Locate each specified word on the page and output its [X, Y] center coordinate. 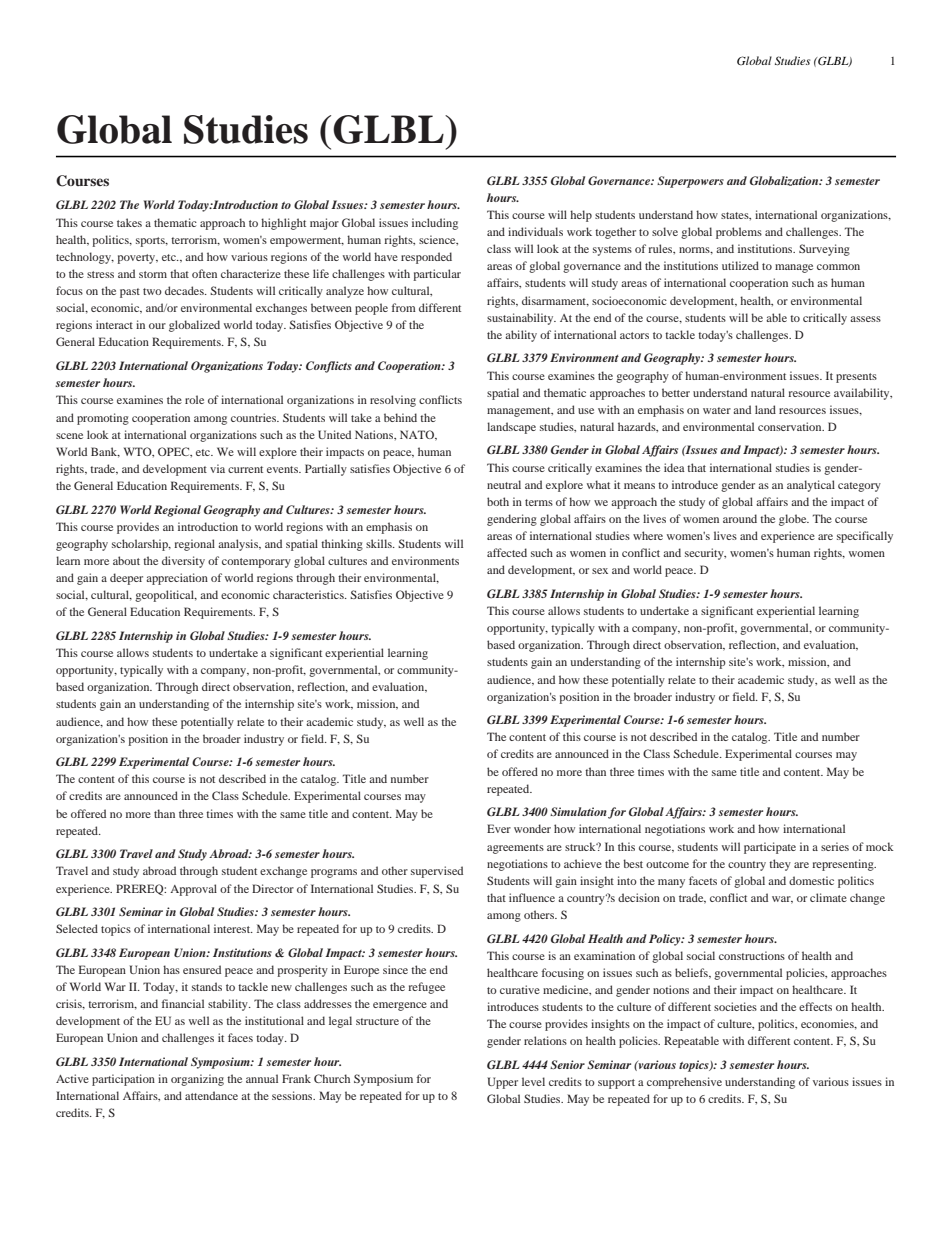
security [705, 554]
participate [770, 848]
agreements [515, 849]
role [194, 399]
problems [739, 233]
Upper [502, 1083]
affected [507, 552]
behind [400, 417]
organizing [197, 1080]
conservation [791, 426]
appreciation [177, 579]
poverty [137, 259]
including [435, 224]
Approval [193, 890]
